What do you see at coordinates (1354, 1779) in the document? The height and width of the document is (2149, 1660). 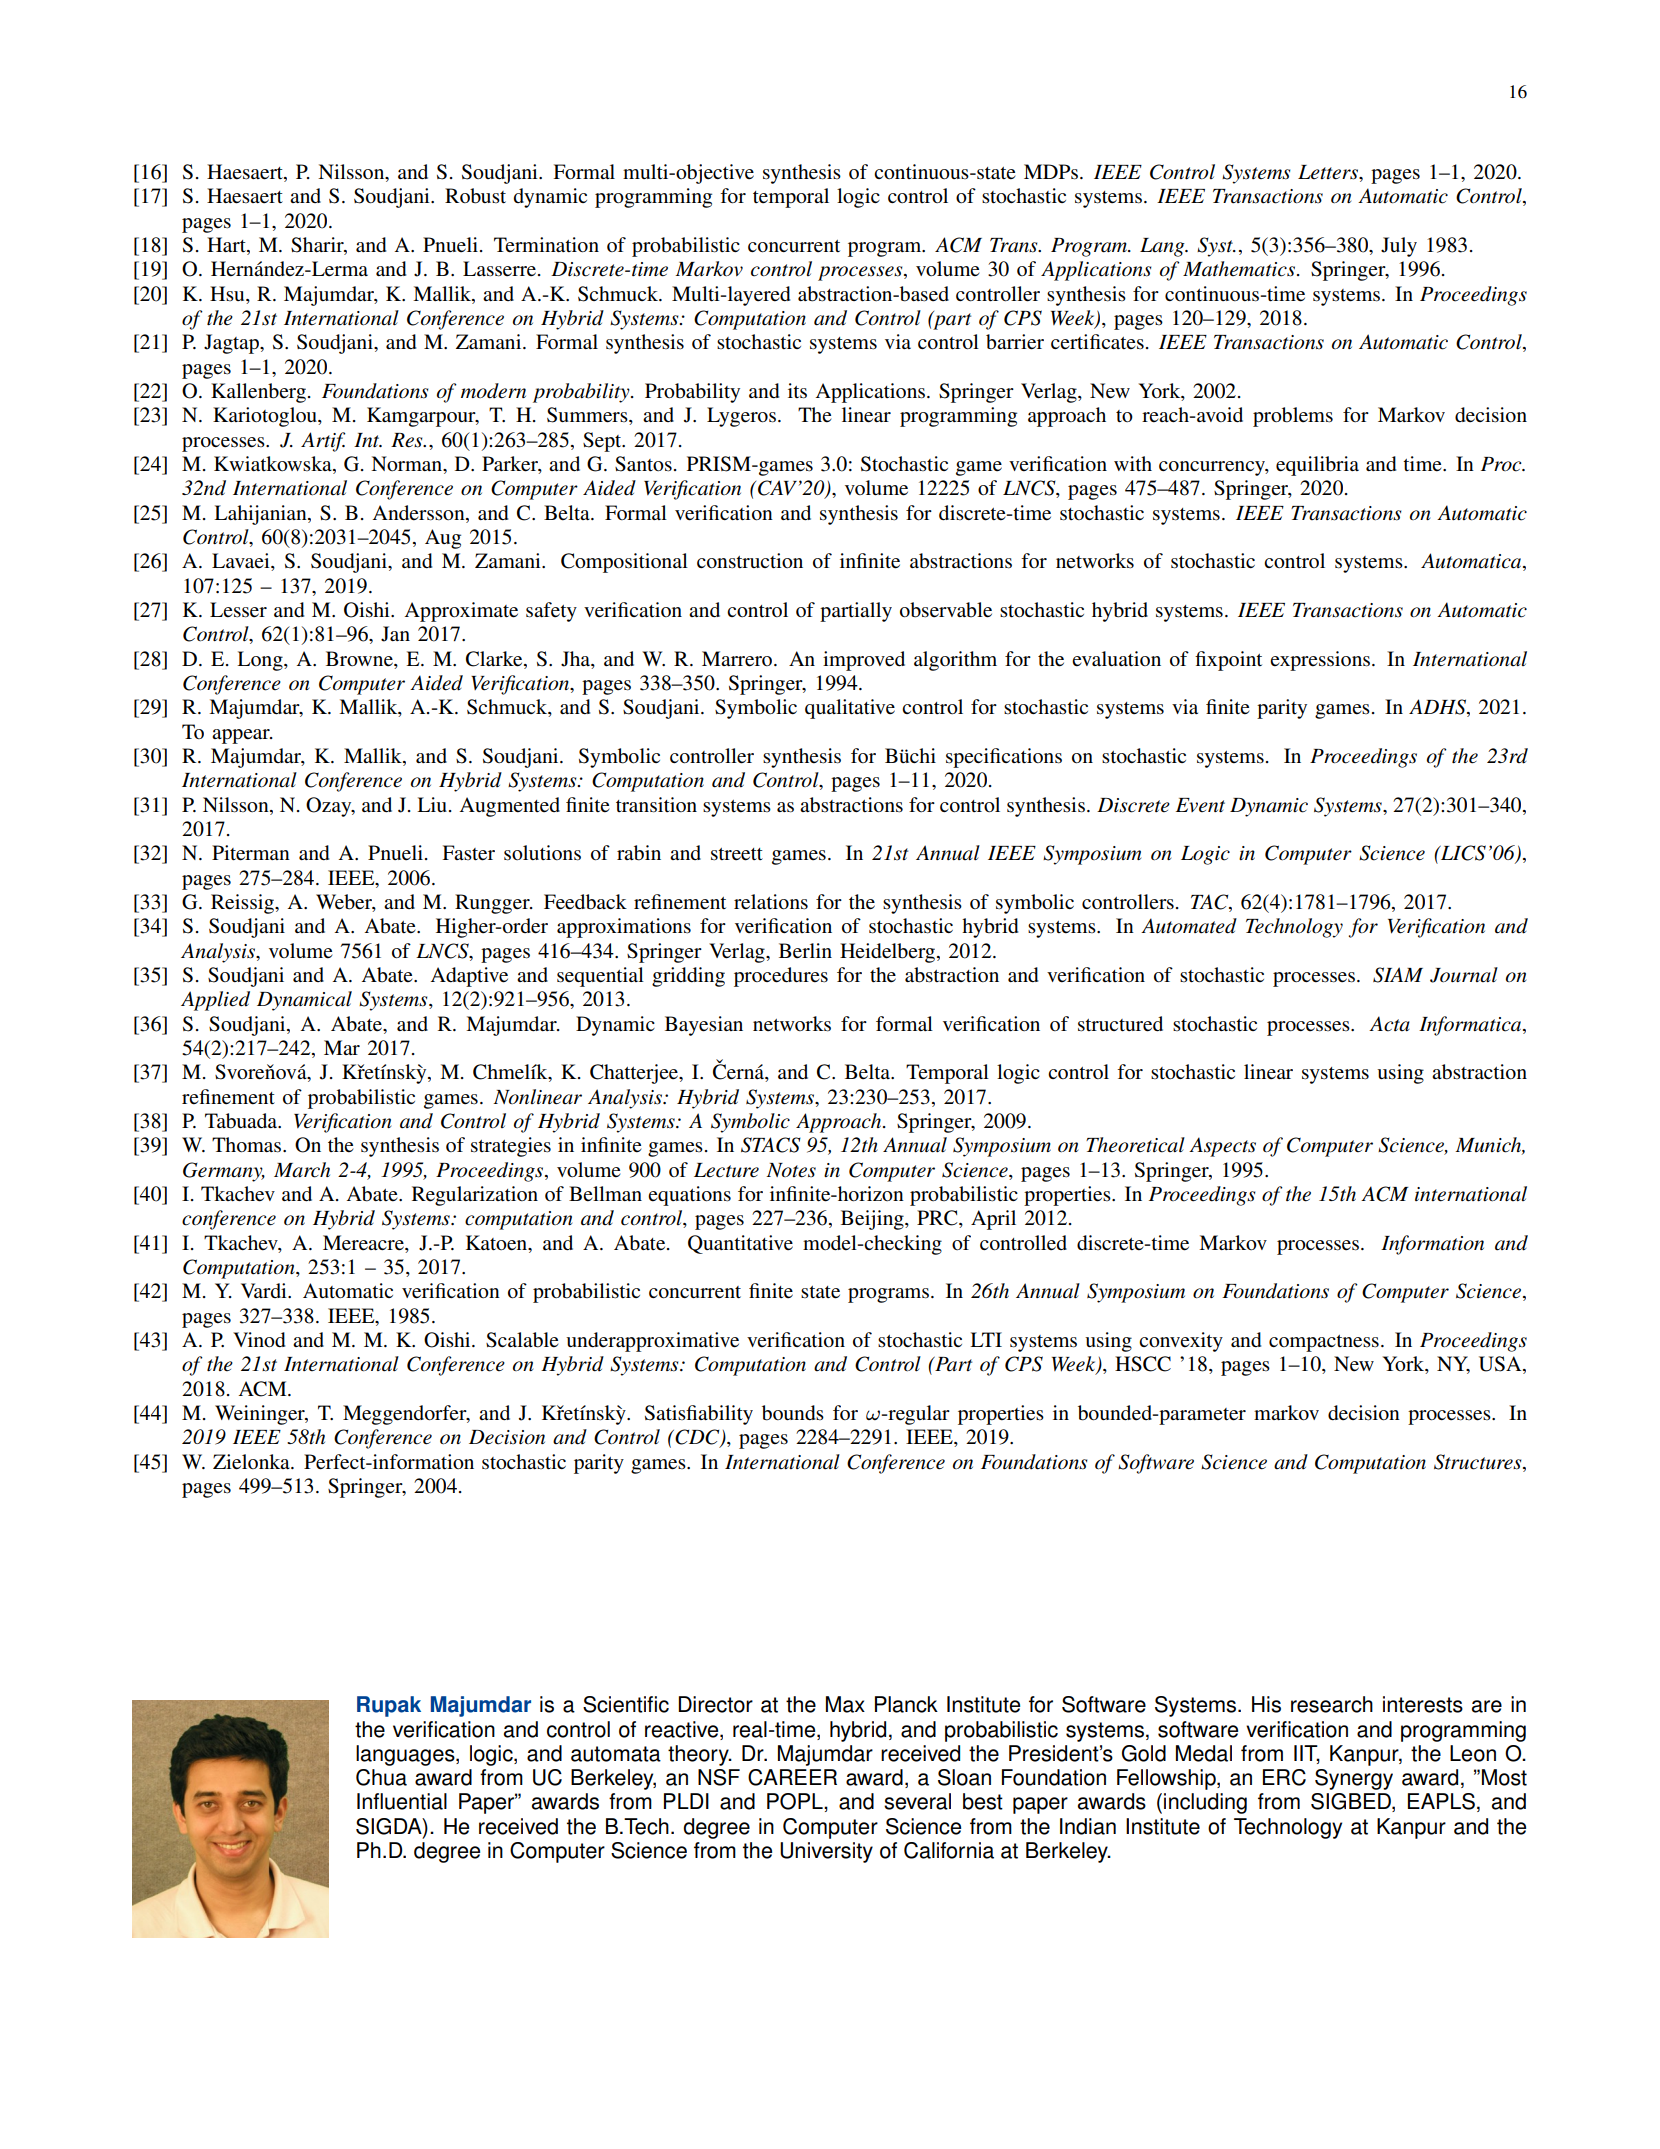 I see `Synergy` at bounding box center [1354, 1779].
